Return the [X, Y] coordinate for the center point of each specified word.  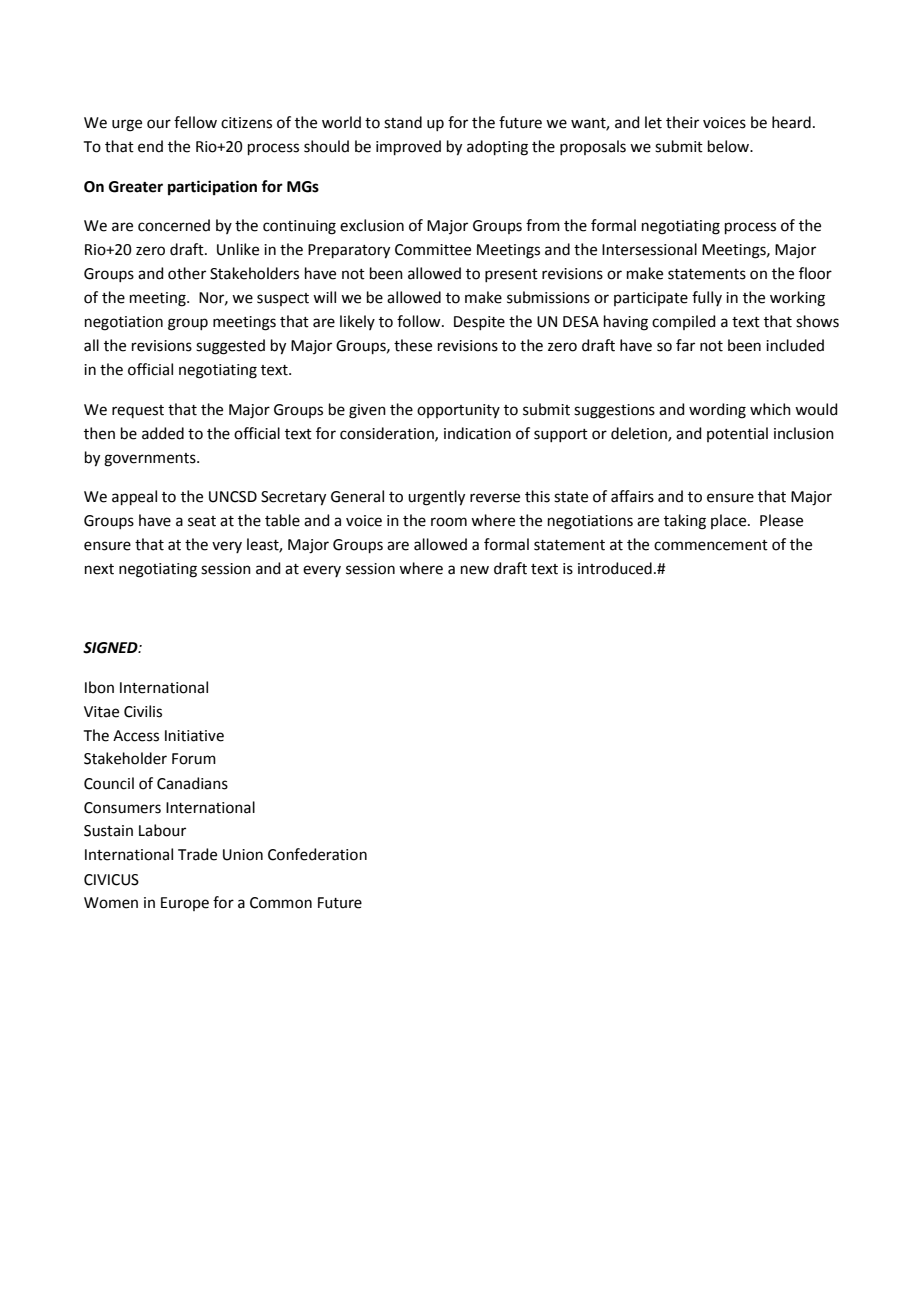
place [730, 521]
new [475, 570]
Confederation [317, 854]
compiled [684, 322]
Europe [185, 904]
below [729, 146]
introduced [615, 568]
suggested [230, 347]
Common [281, 903]
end [150, 146]
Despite [479, 323]
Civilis [143, 711]
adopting [497, 148]
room [449, 522]
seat [202, 521]
